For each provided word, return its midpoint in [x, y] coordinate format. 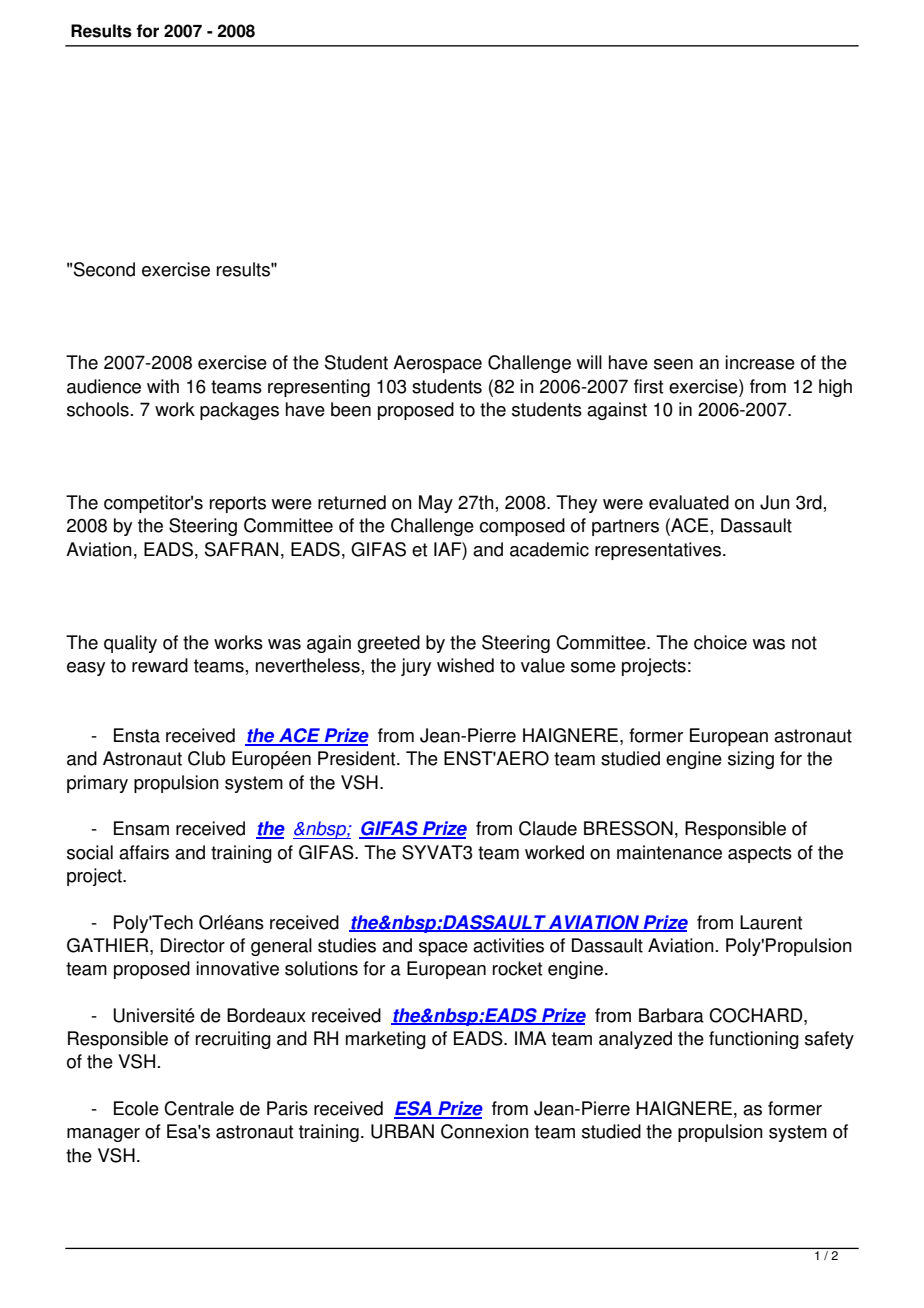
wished [465, 665]
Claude [548, 828]
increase [760, 362]
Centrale [199, 1108]
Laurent [771, 922]
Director [193, 945]
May [436, 504]
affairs [144, 852]
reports [238, 504]
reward [160, 665]
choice [720, 642]
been [351, 409]
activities [508, 945]
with [163, 386]
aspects [760, 854]
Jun [775, 502]
